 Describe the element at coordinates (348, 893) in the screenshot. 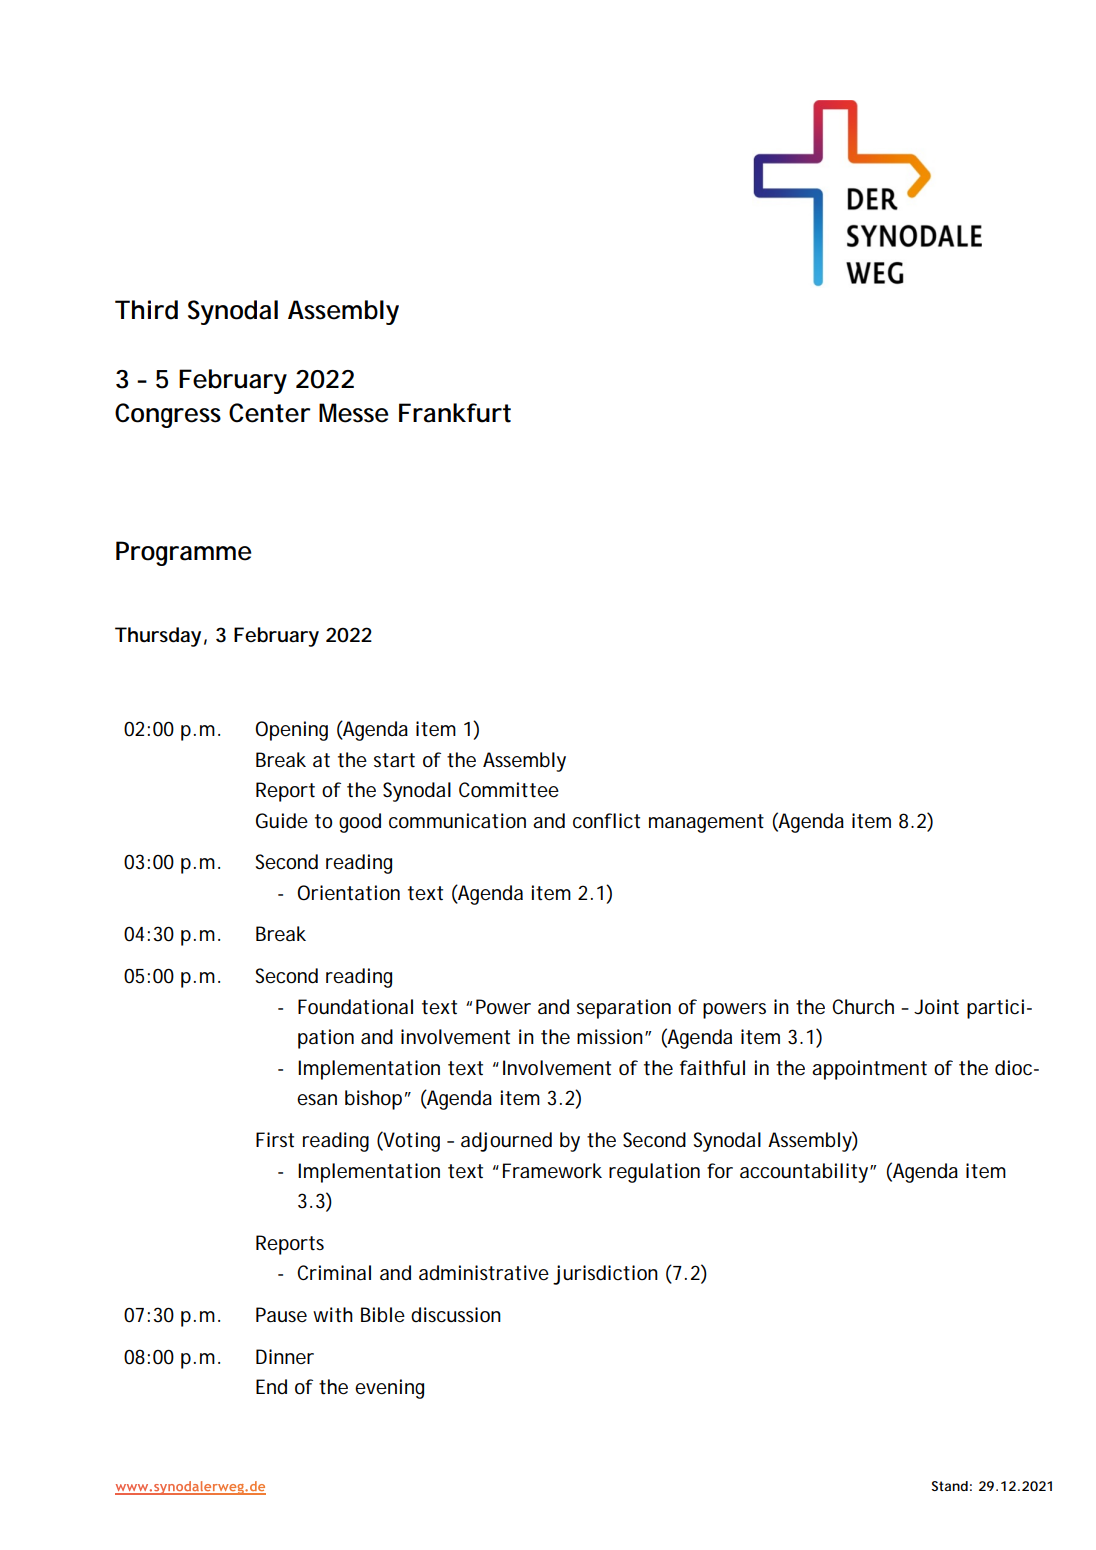

I see `Orientation` at that location.
